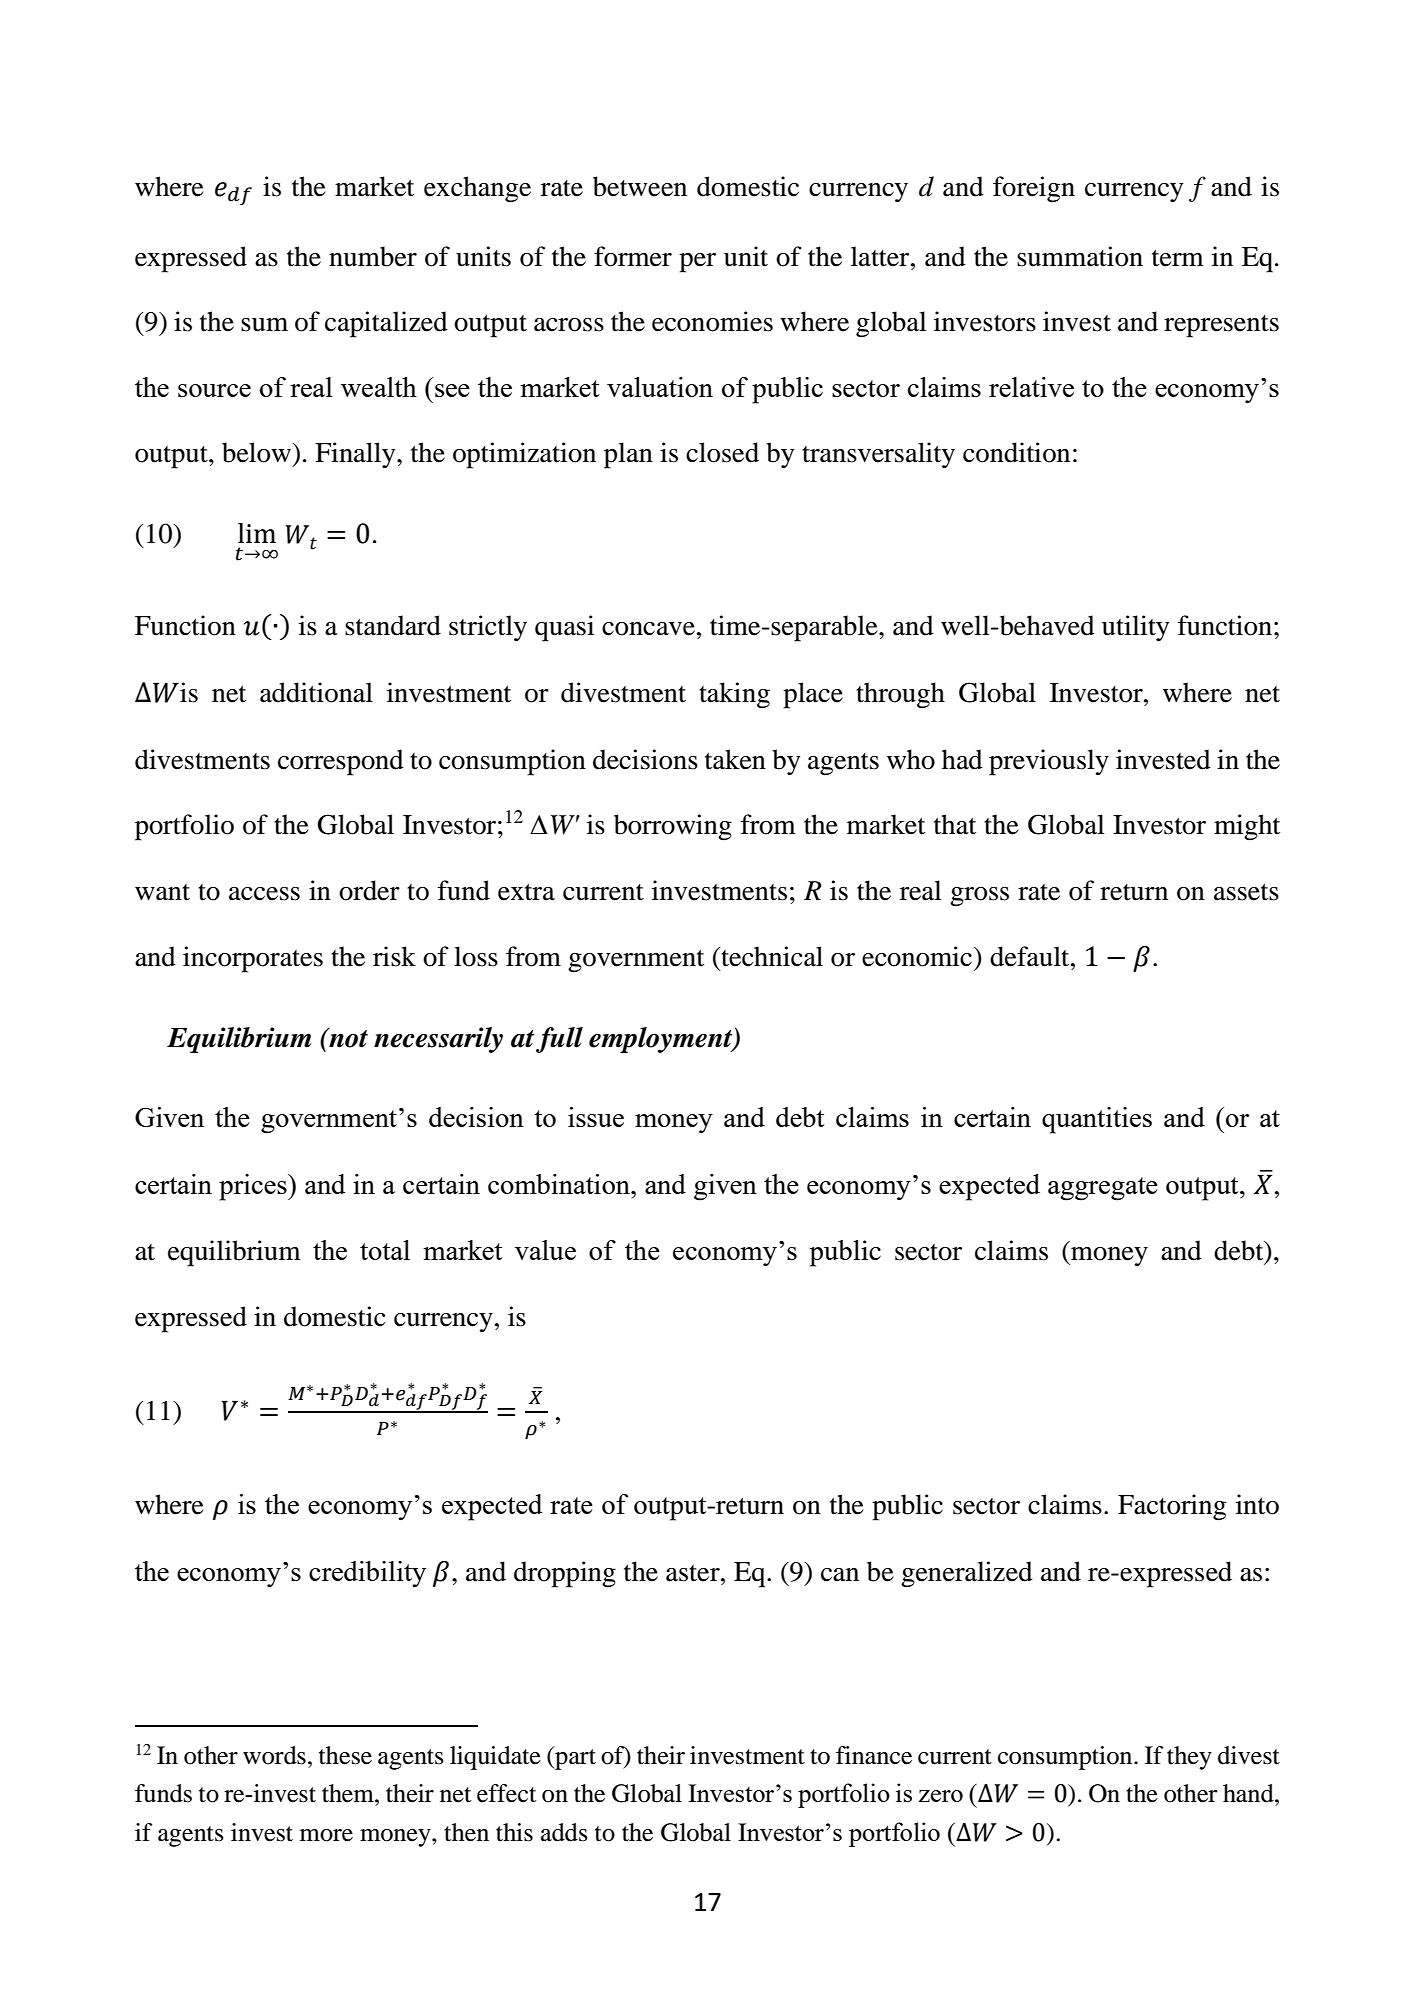  I want to click on issue, so click(596, 1117).
